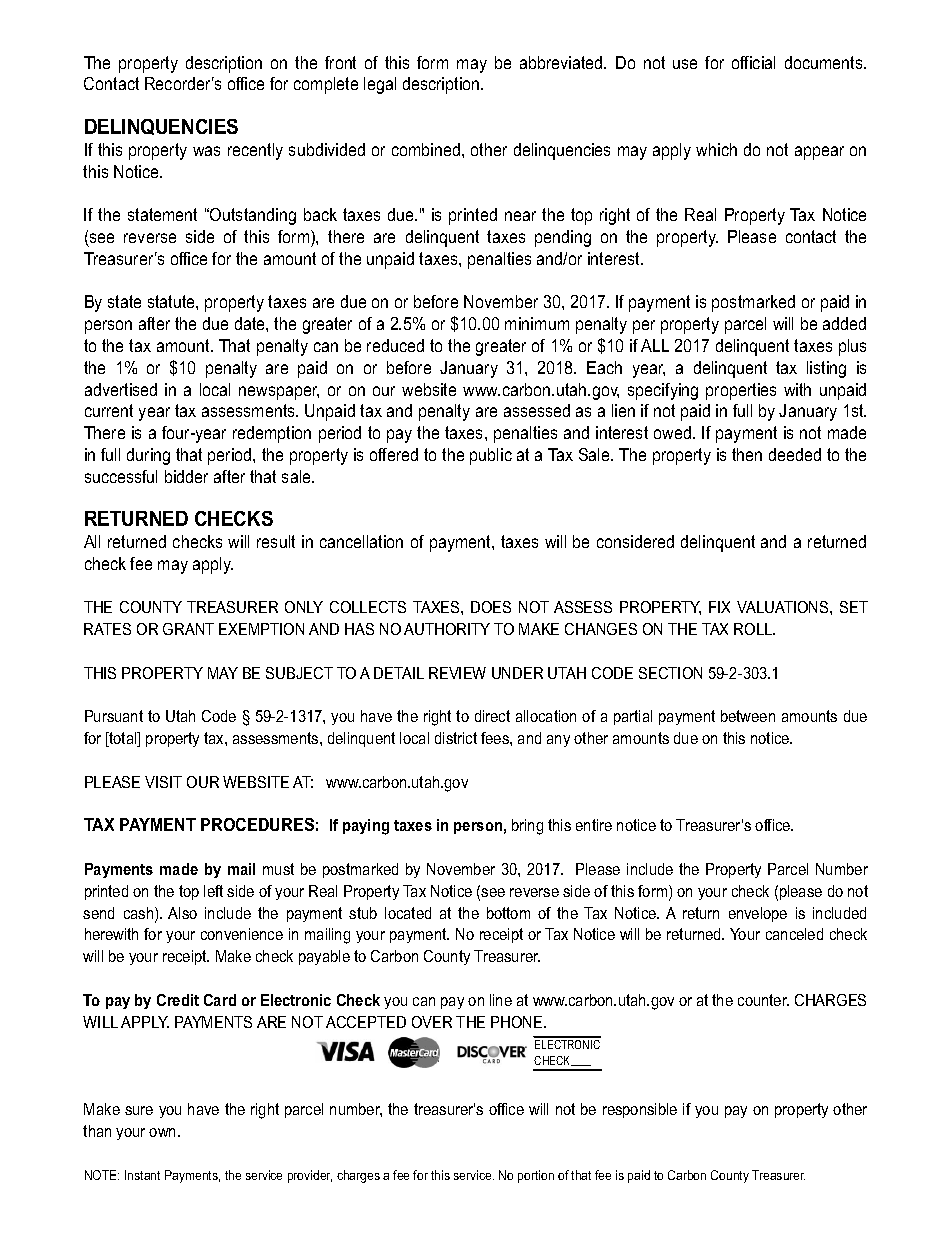 The image size is (952, 1233). I want to click on combined, so click(427, 149).
